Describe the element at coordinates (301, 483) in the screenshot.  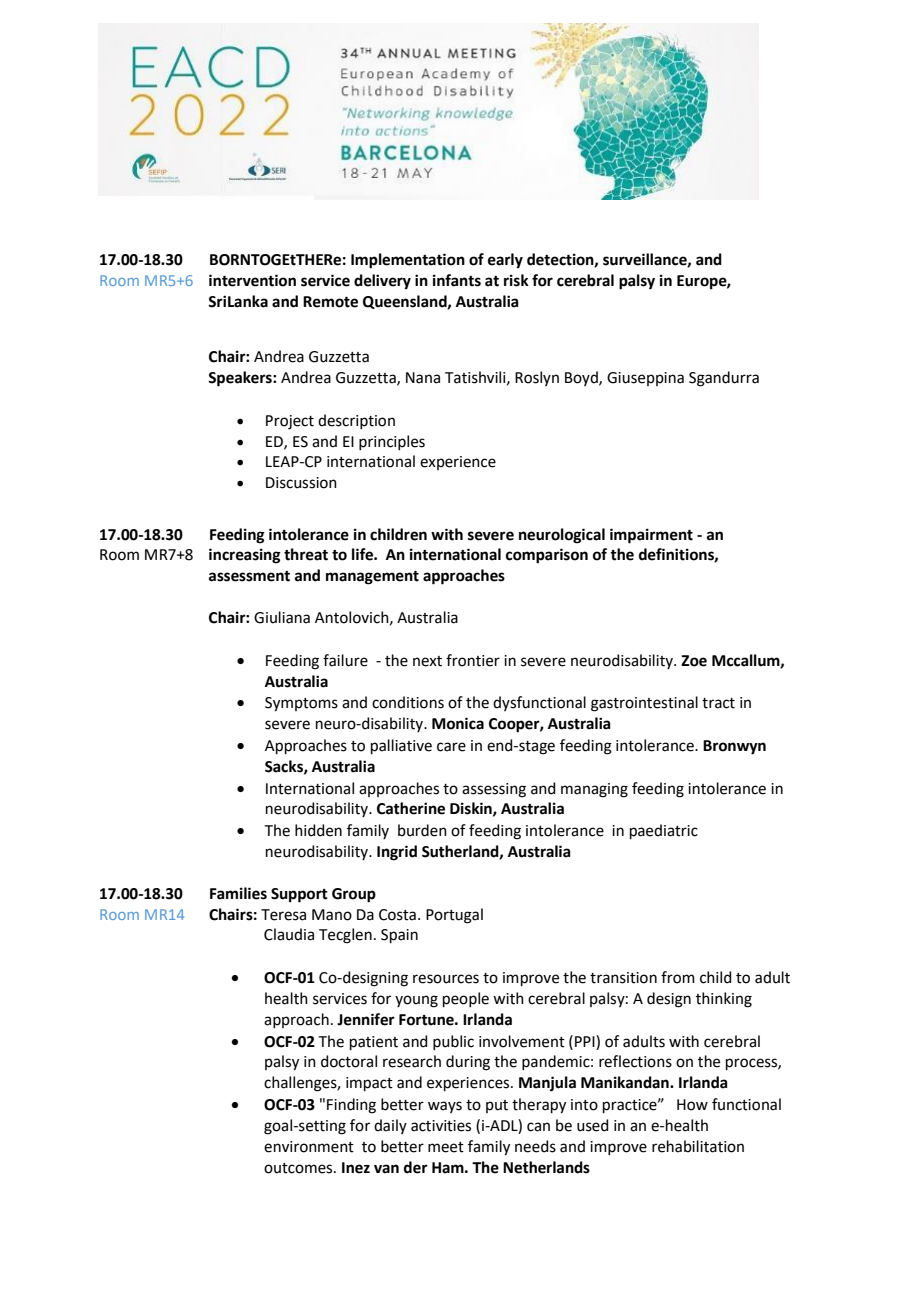
I see `Discussion` at that location.
